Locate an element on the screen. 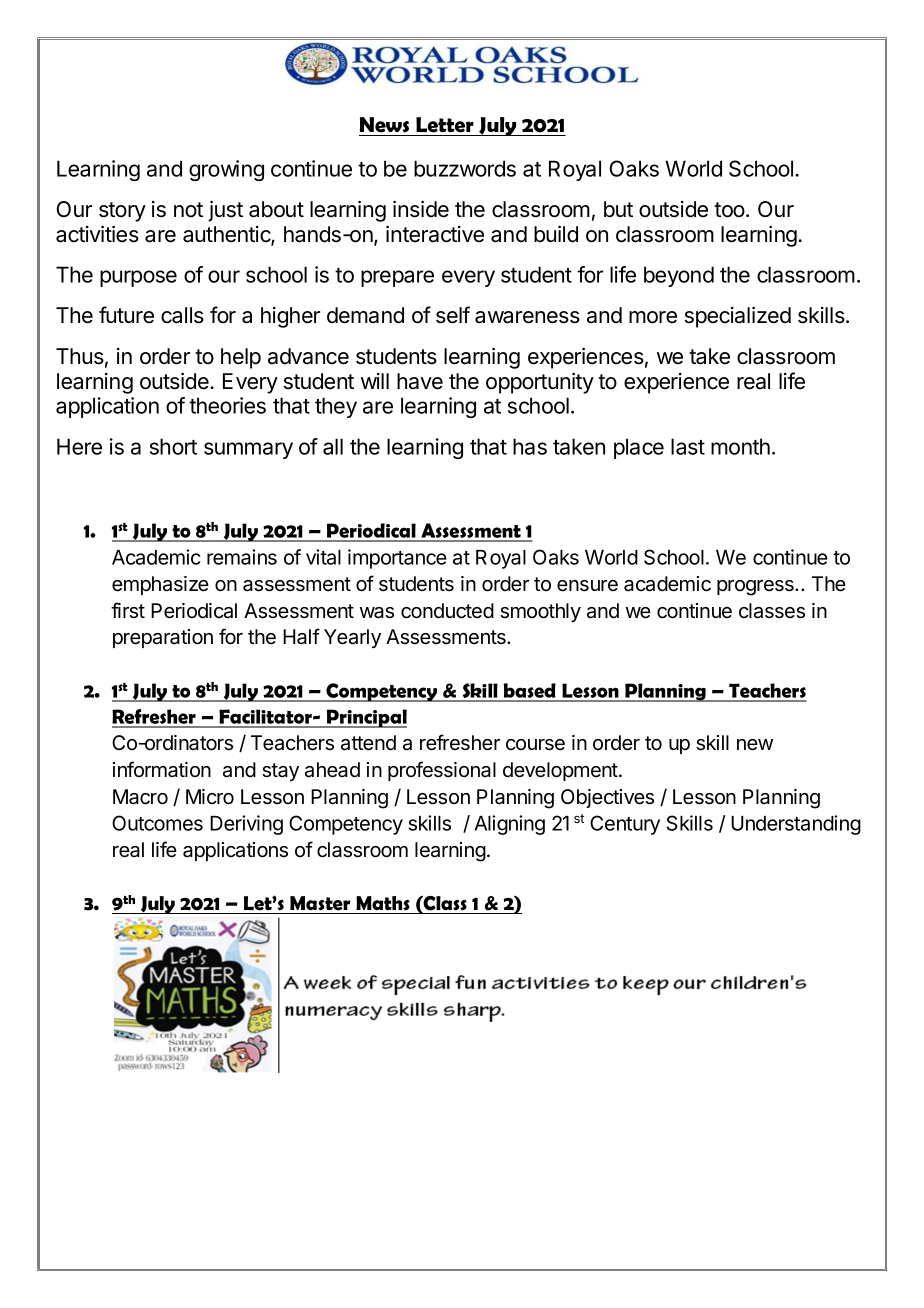  growing is located at coordinates (226, 170).
